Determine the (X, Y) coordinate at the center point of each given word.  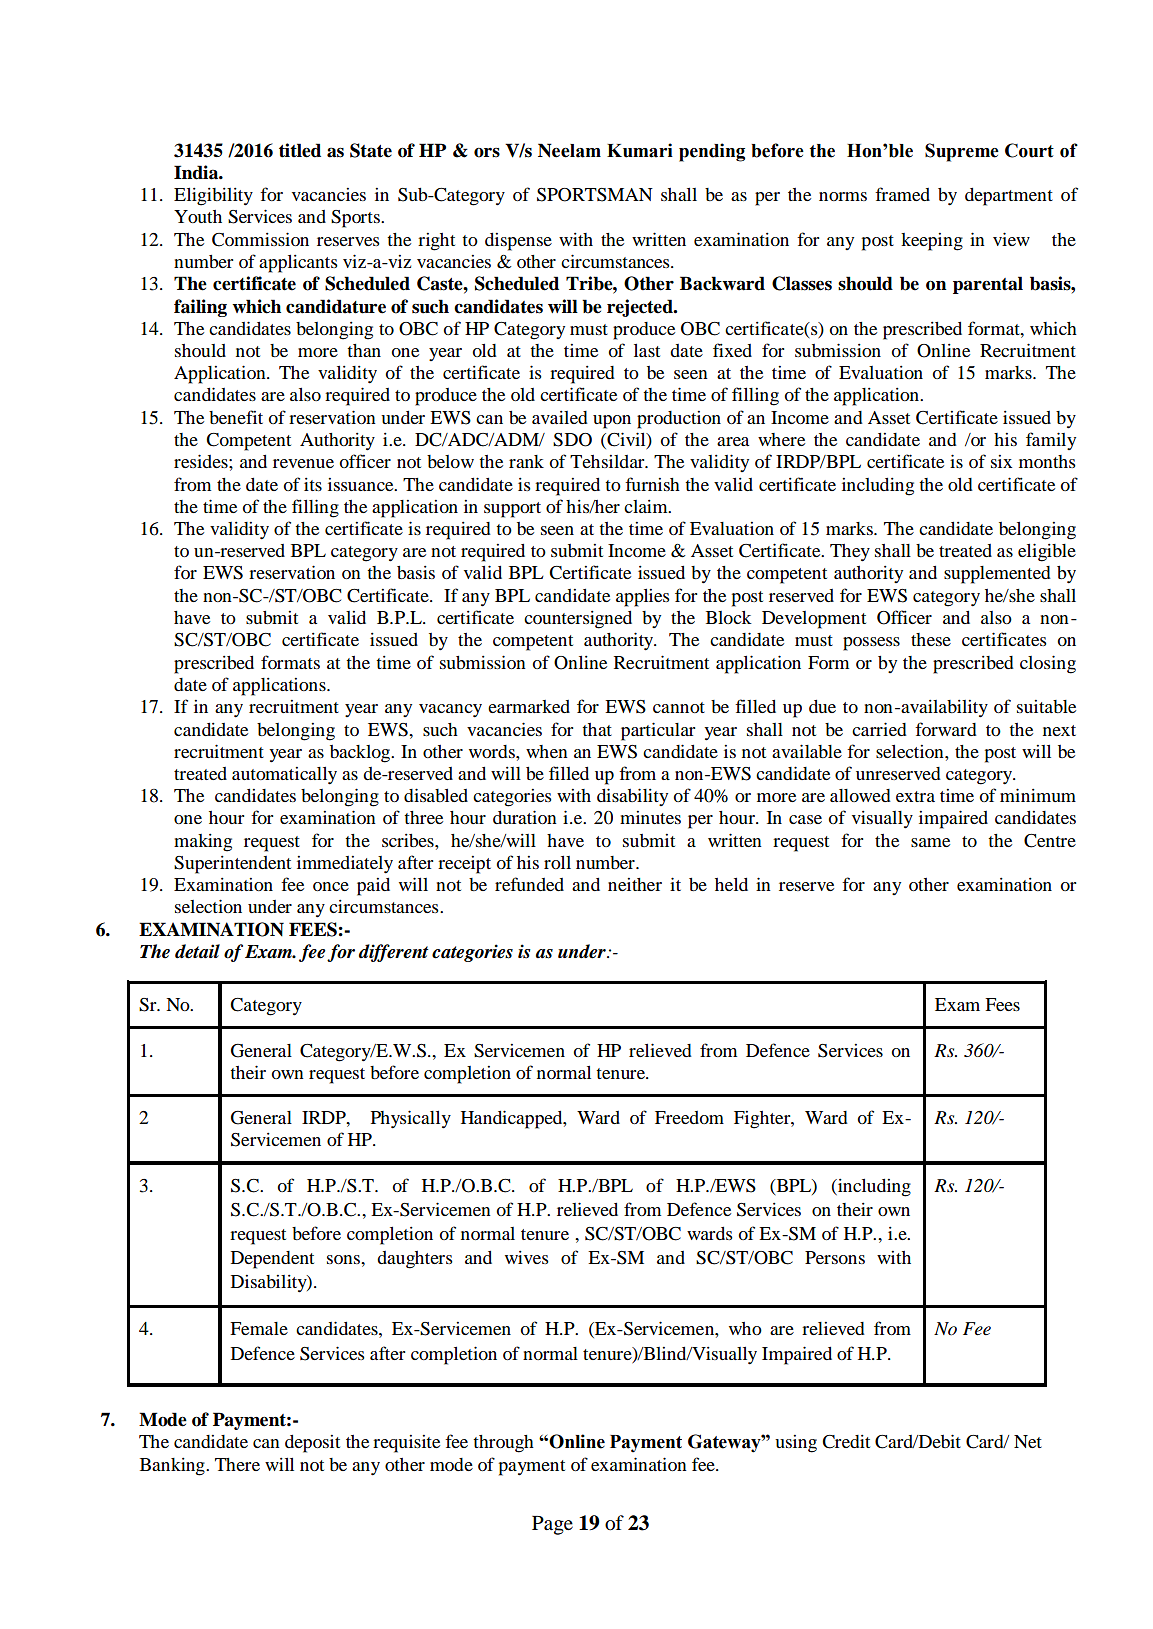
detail (197, 951)
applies (643, 598)
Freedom (689, 1117)
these (931, 639)
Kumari (640, 150)
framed (902, 194)
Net (1028, 1441)
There (237, 1464)
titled (300, 150)
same (930, 842)
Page (552, 1525)
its (313, 484)
